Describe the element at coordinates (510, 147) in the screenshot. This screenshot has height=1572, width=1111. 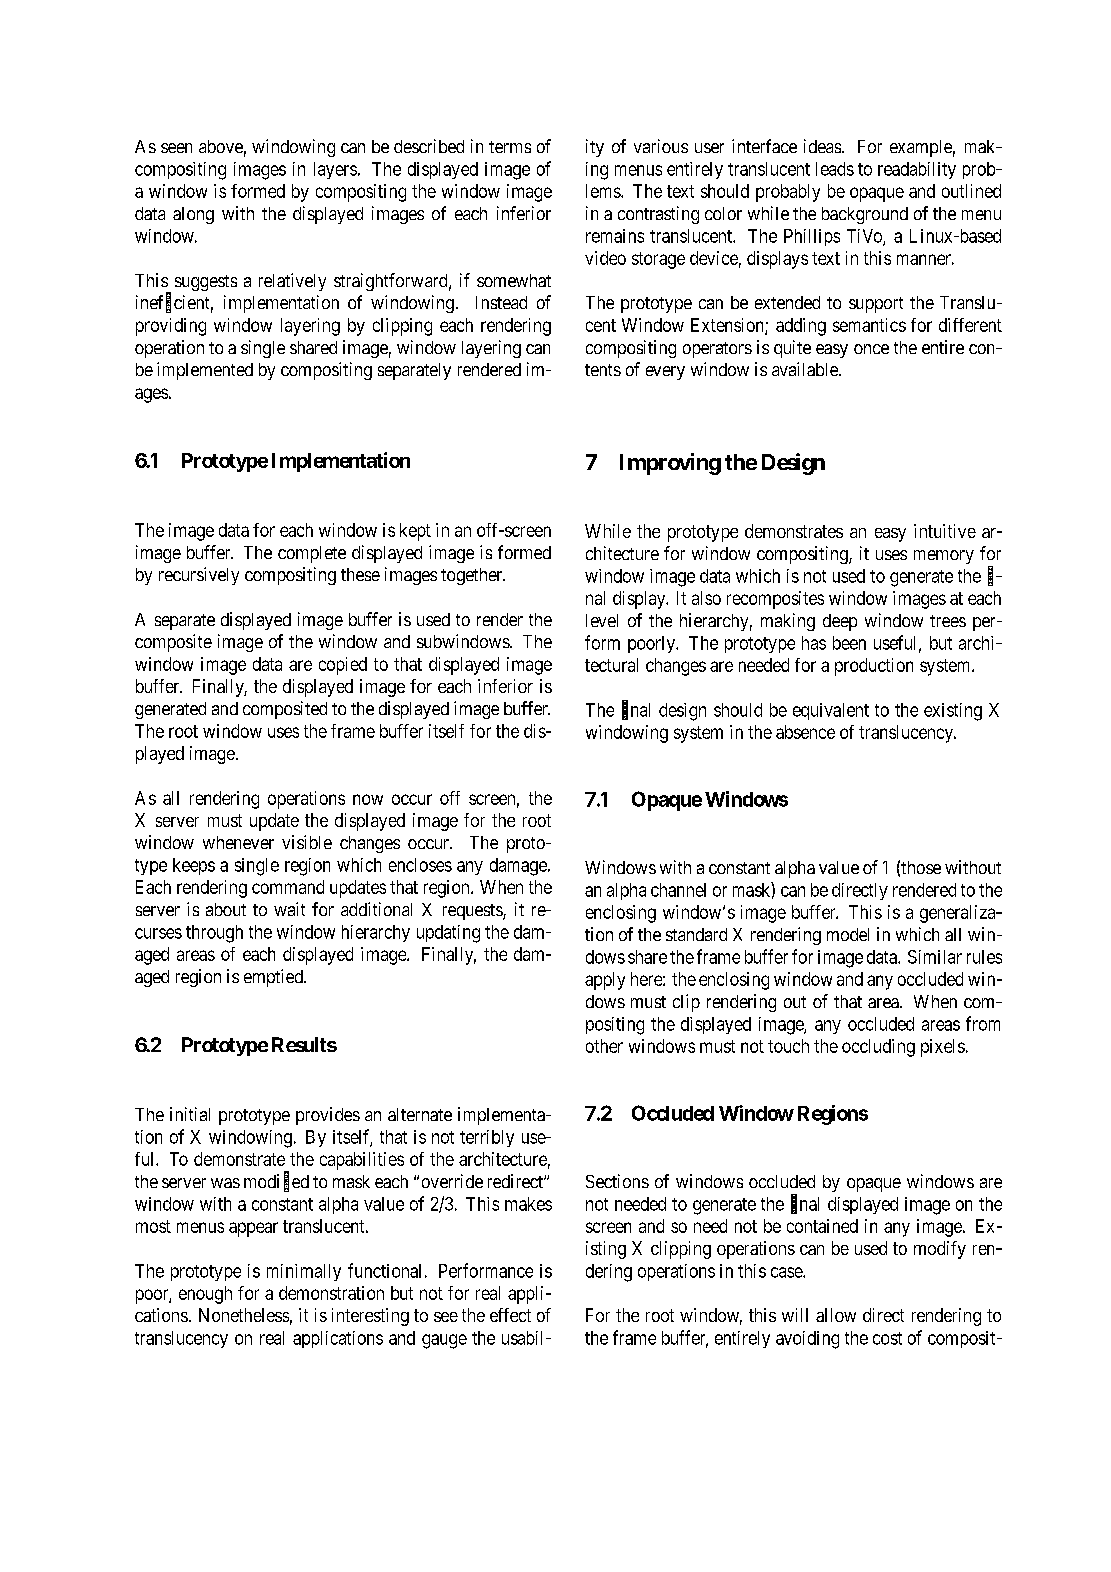
I see `terms` at that location.
